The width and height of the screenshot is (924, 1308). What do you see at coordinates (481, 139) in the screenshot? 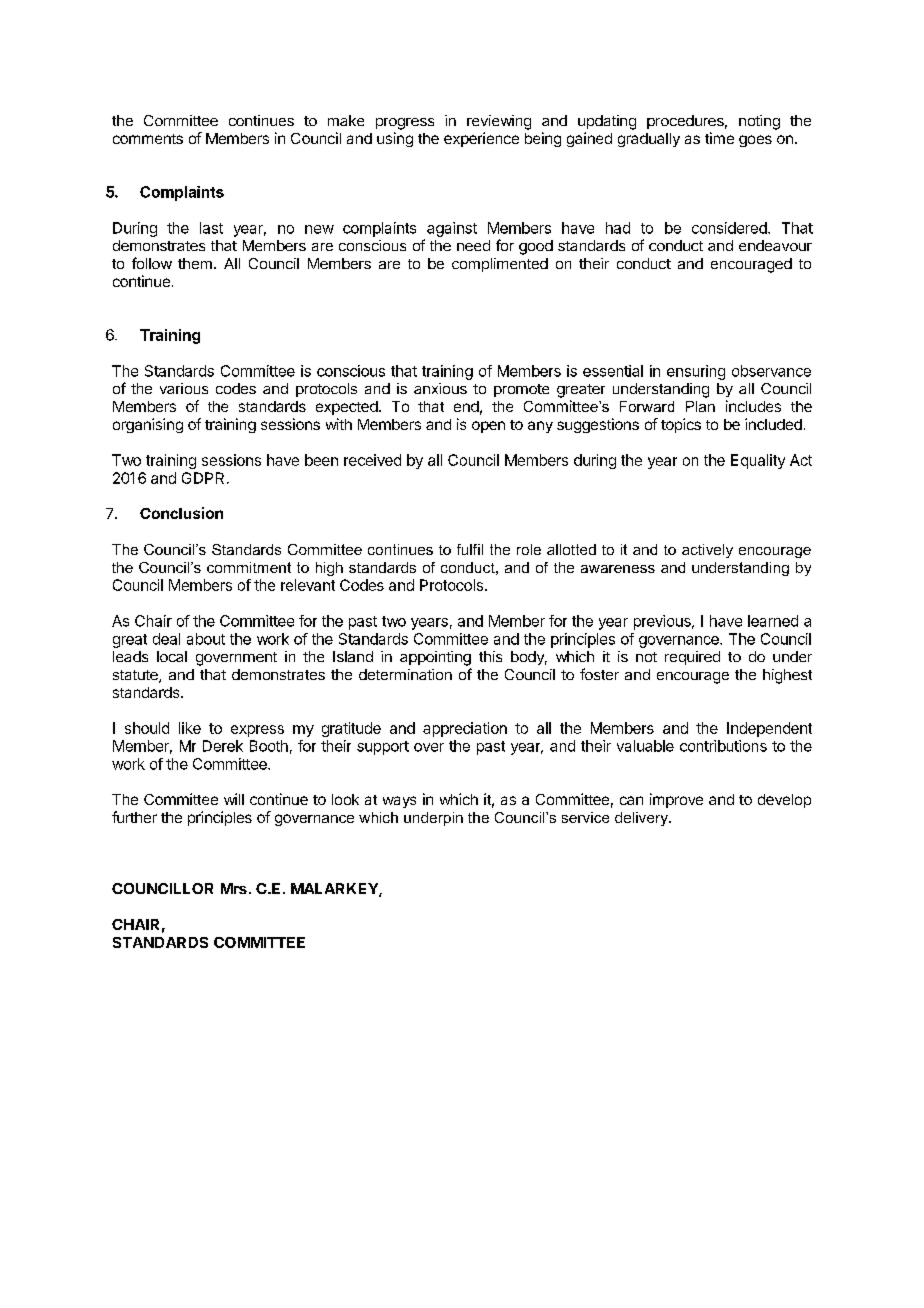
I see `experience` at bounding box center [481, 139].
